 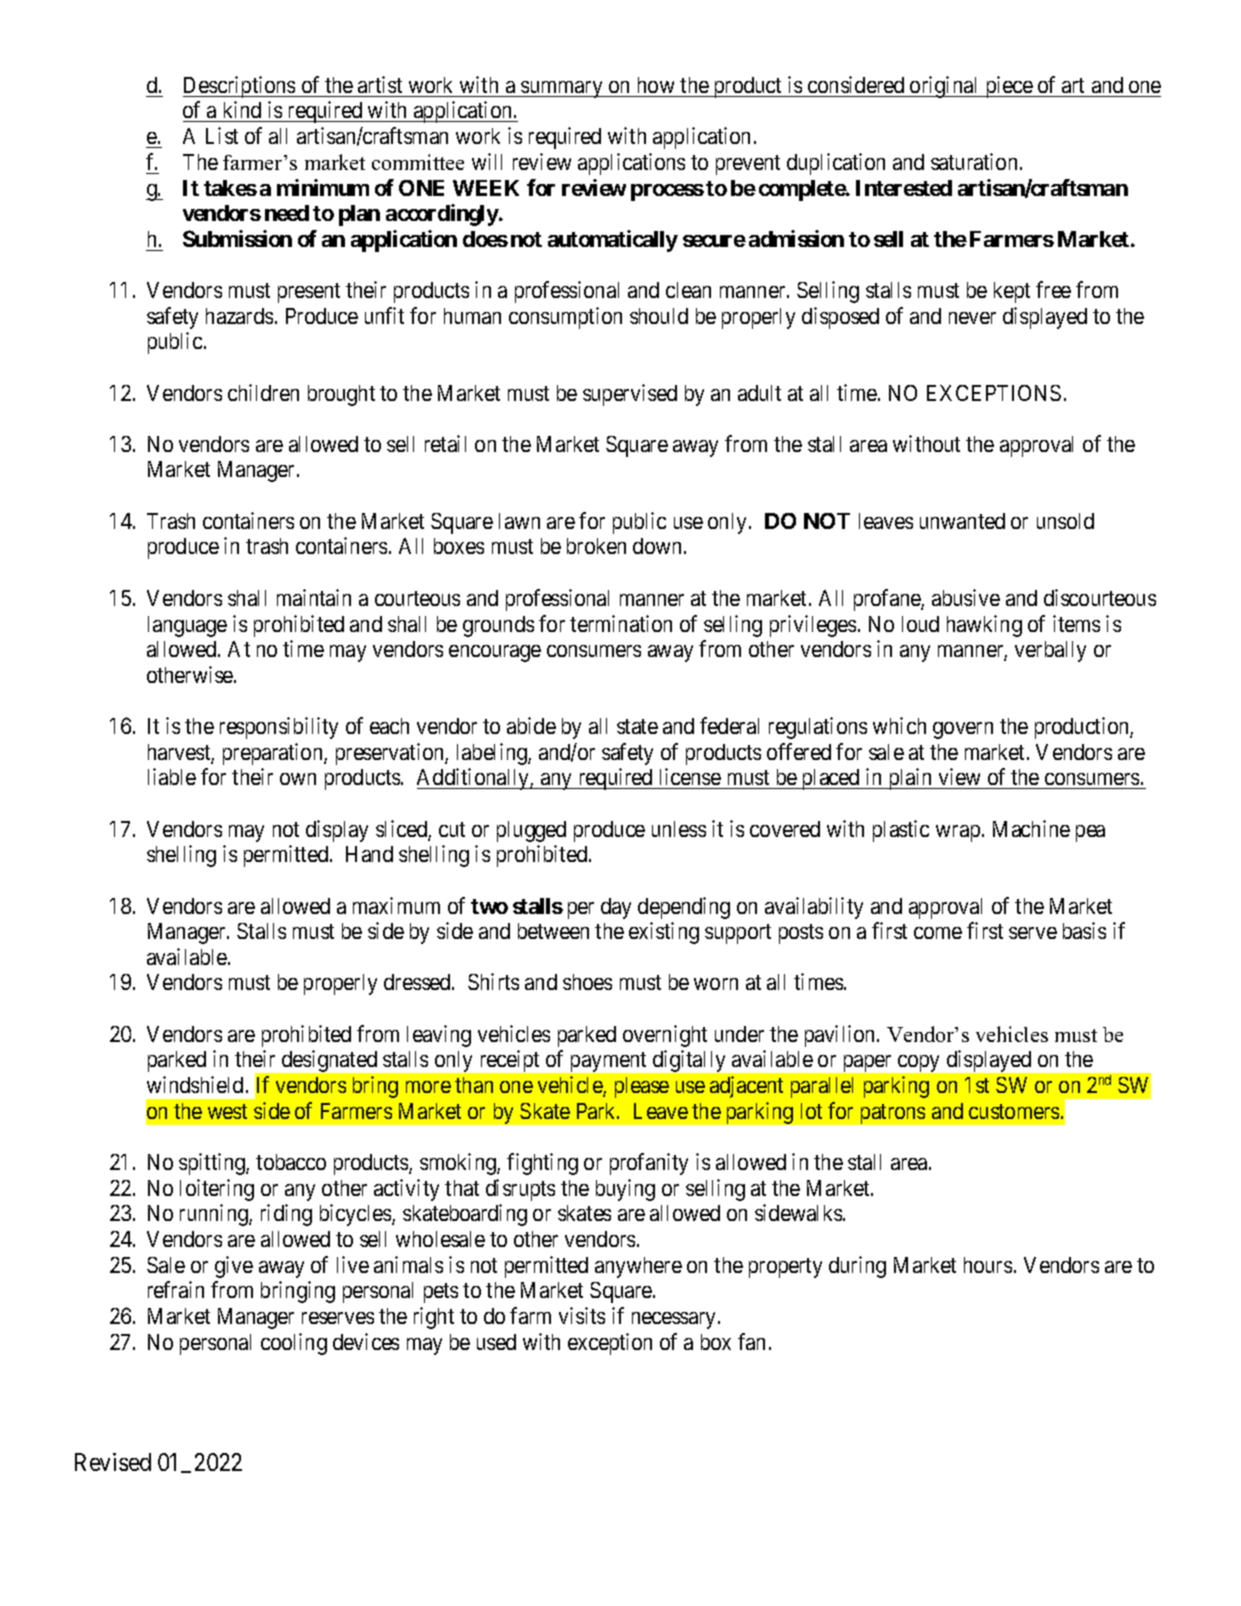 What do you see at coordinates (562, 89) in the image?
I see `summary` at bounding box center [562, 89].
